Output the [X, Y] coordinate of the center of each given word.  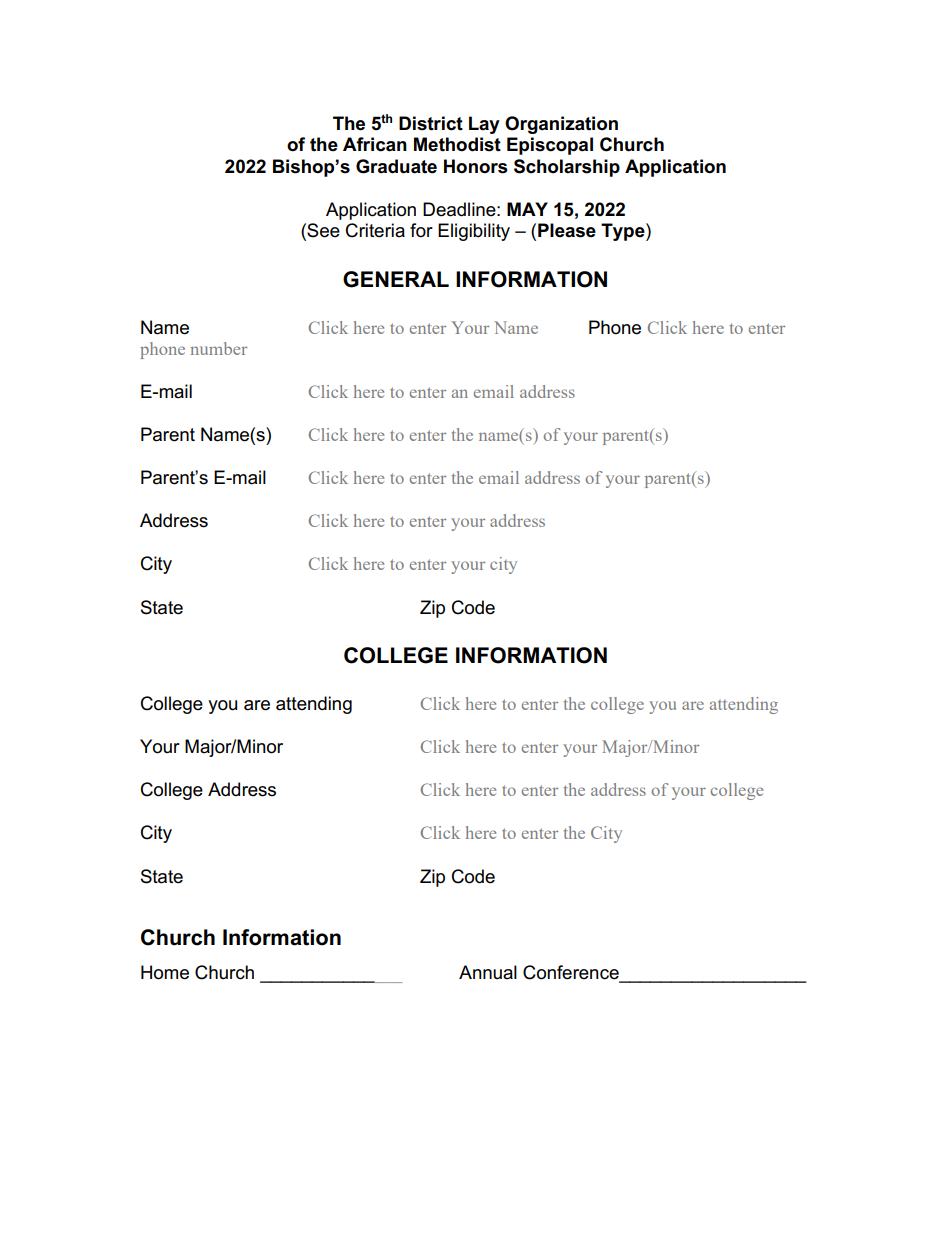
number [218, 348]
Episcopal [550, 146]
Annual [488, 972]
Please [567, 230]
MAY [527, 209]
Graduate [396, 166]
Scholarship [567, 168]
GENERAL [396, 279]
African [375, 144]
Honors [476, 166]
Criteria [375, 230]
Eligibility [474, 232]
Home [165, 972]
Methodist [457, 144]
